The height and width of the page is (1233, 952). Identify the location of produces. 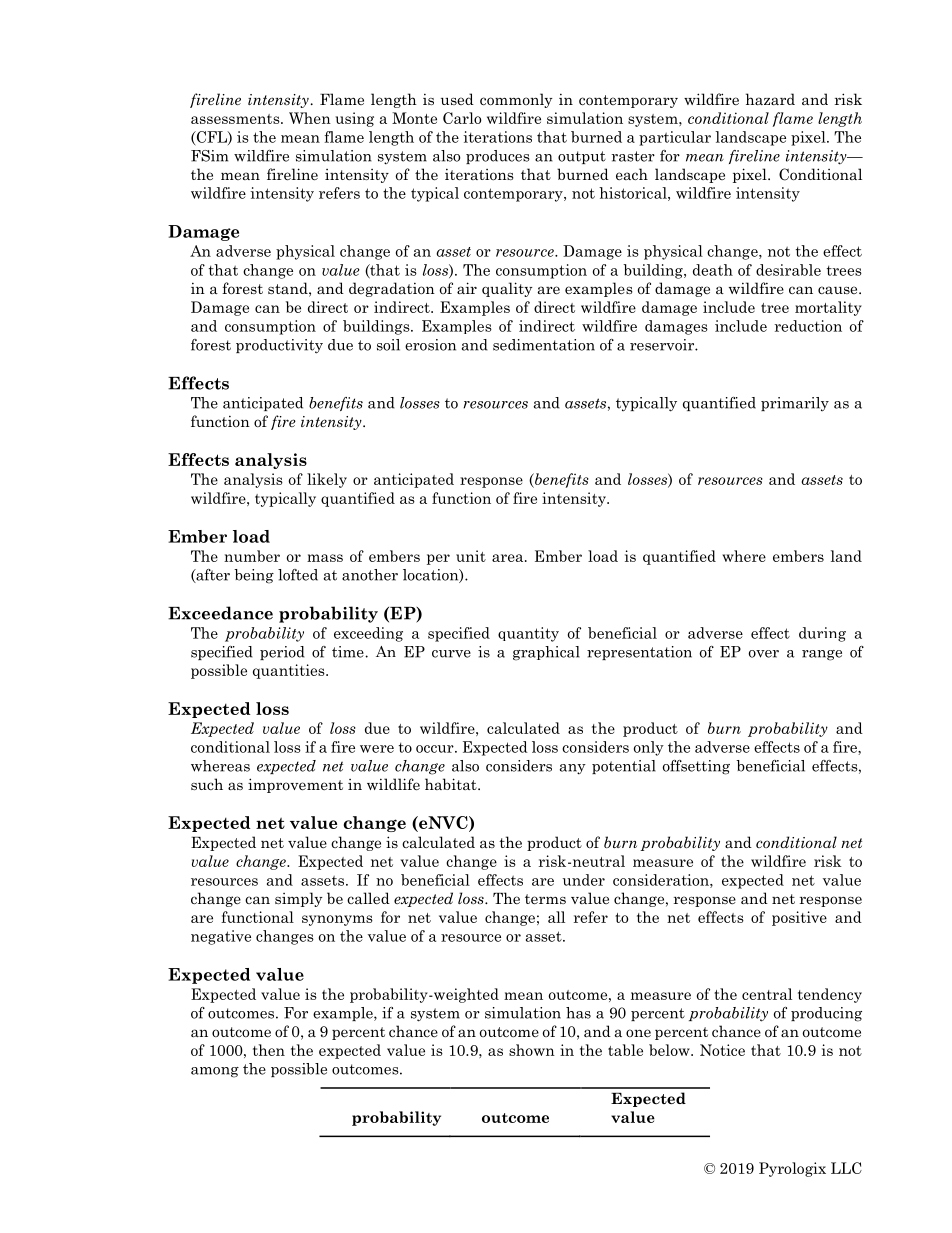
(498, 157).
